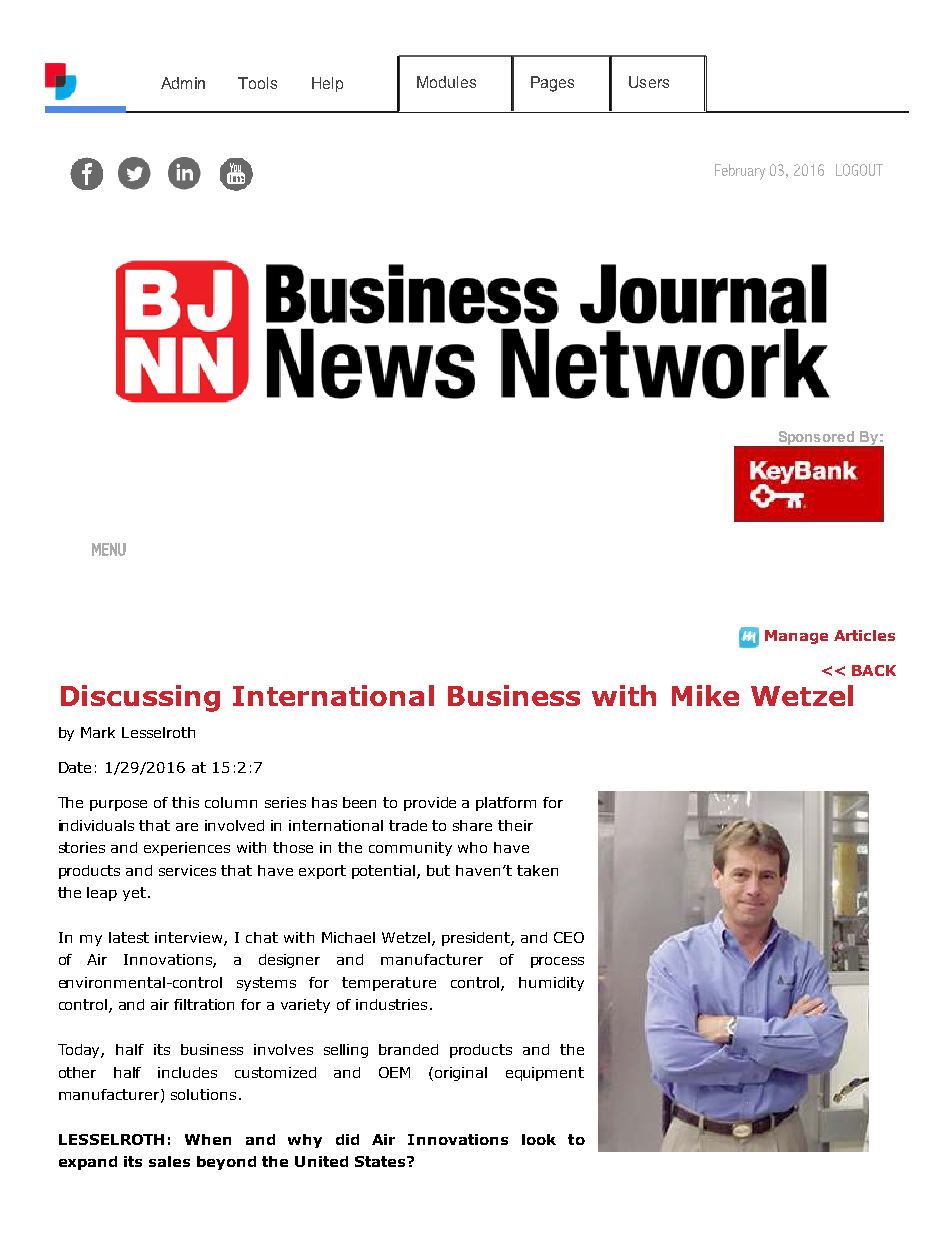 The image size is (952, 1233). What do you see at coordinates (796, 637) in the image?
I see `Manage` at bounding box center [796, 637].
